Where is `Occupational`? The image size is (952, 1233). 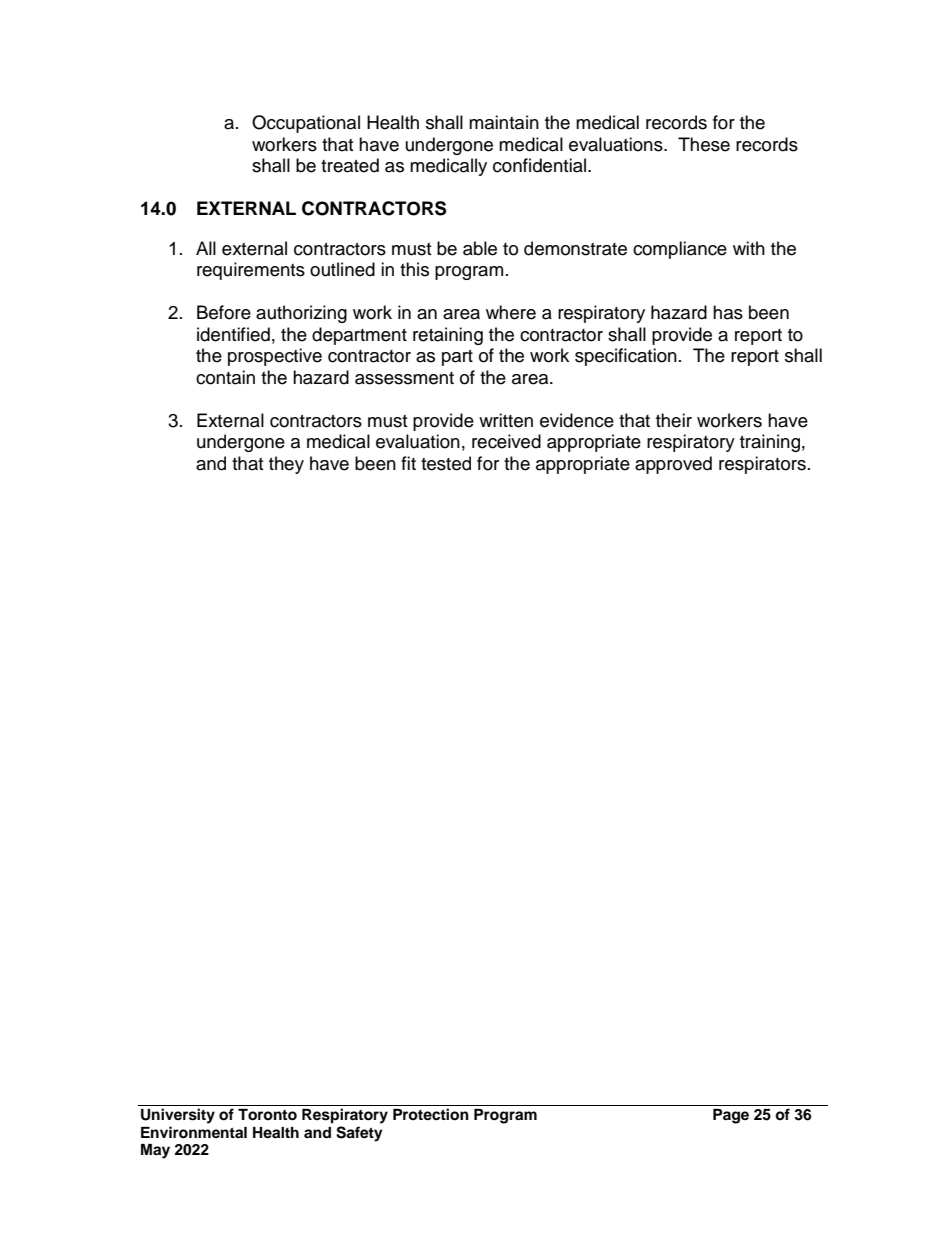
Occupational is located at coordinates (306, 124).
